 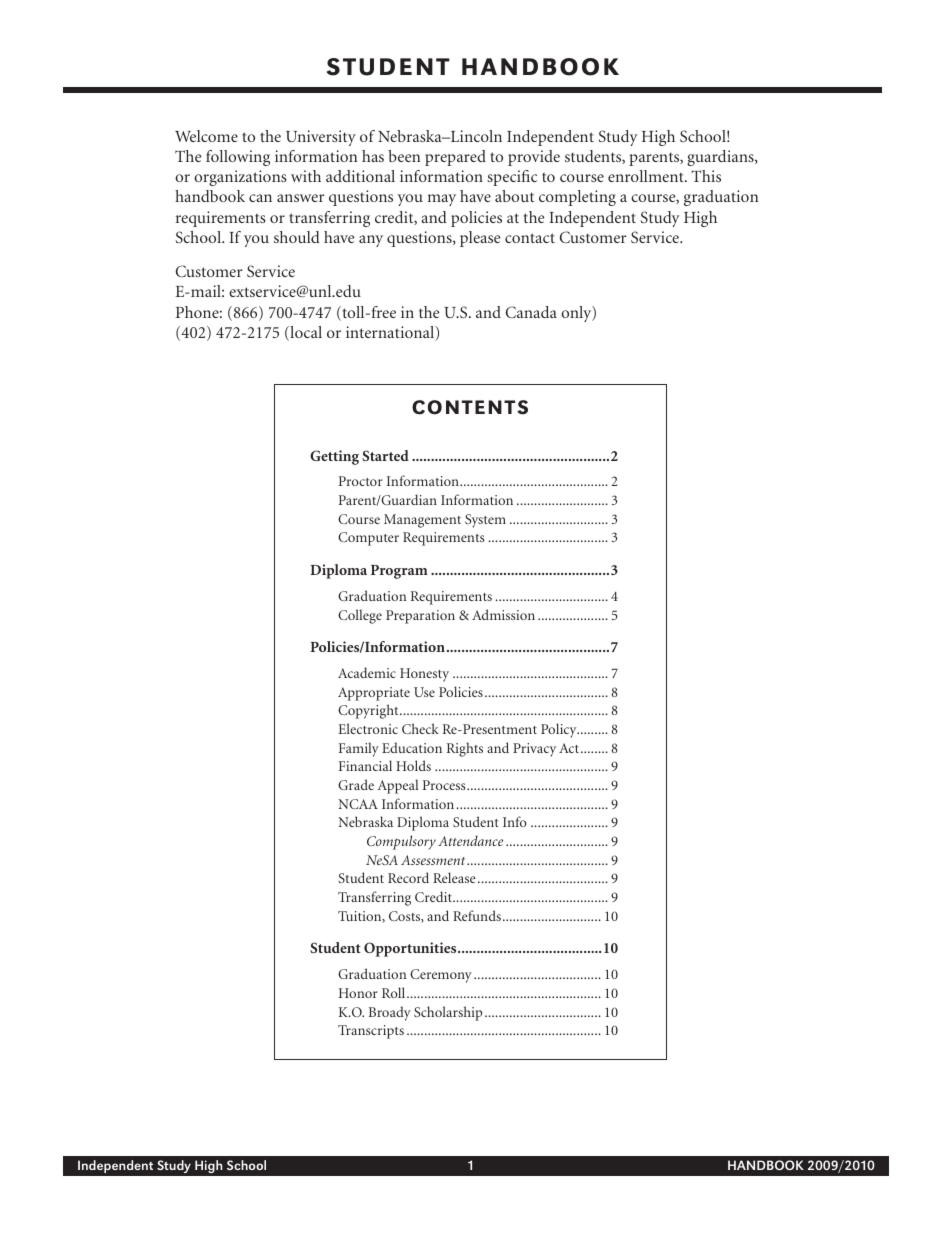 What do you see at coordinates (238, 158) in the image?
I see `following` at bounding box center [238, 158].
